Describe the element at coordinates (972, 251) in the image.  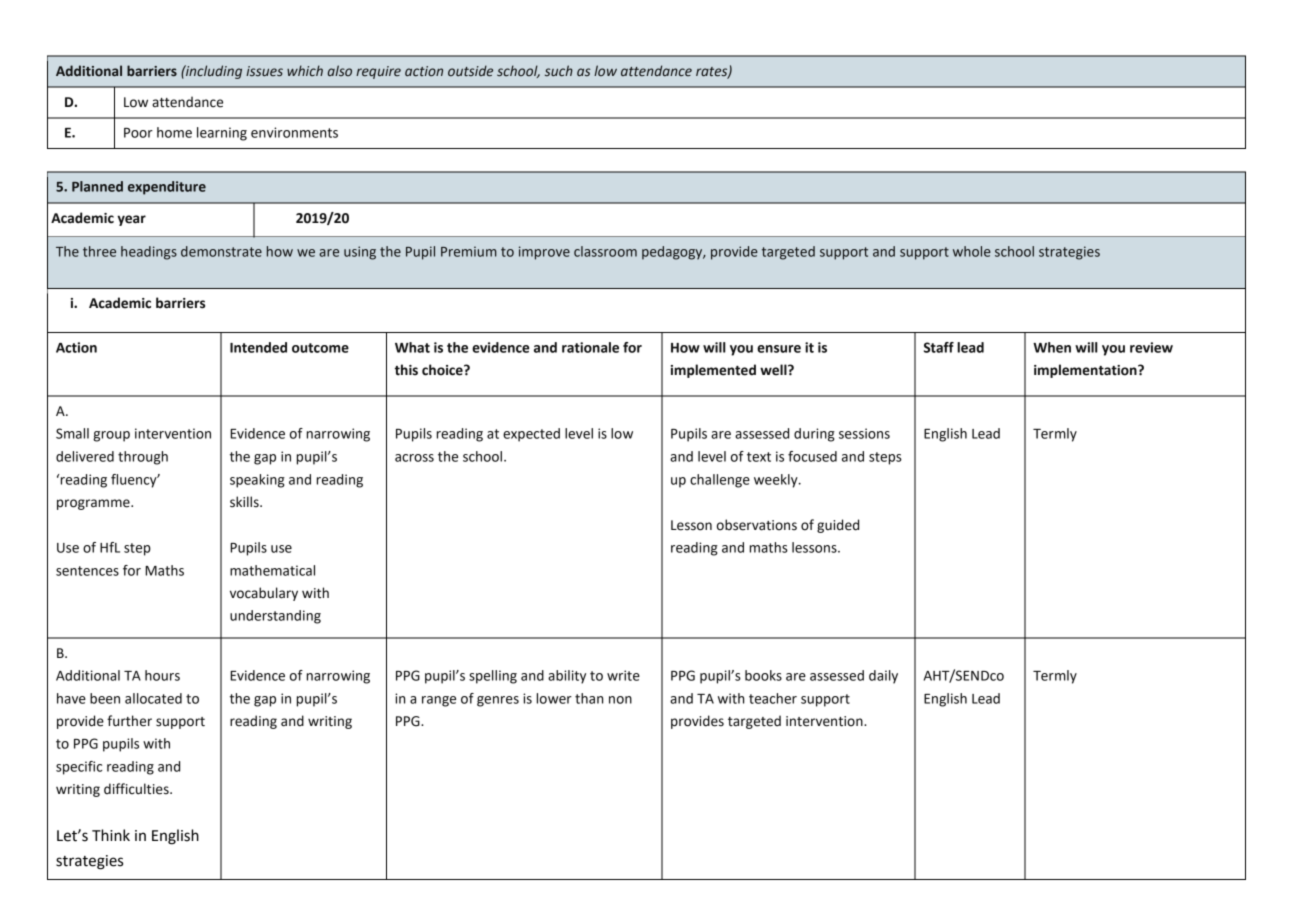
I see `whole` at that location.
